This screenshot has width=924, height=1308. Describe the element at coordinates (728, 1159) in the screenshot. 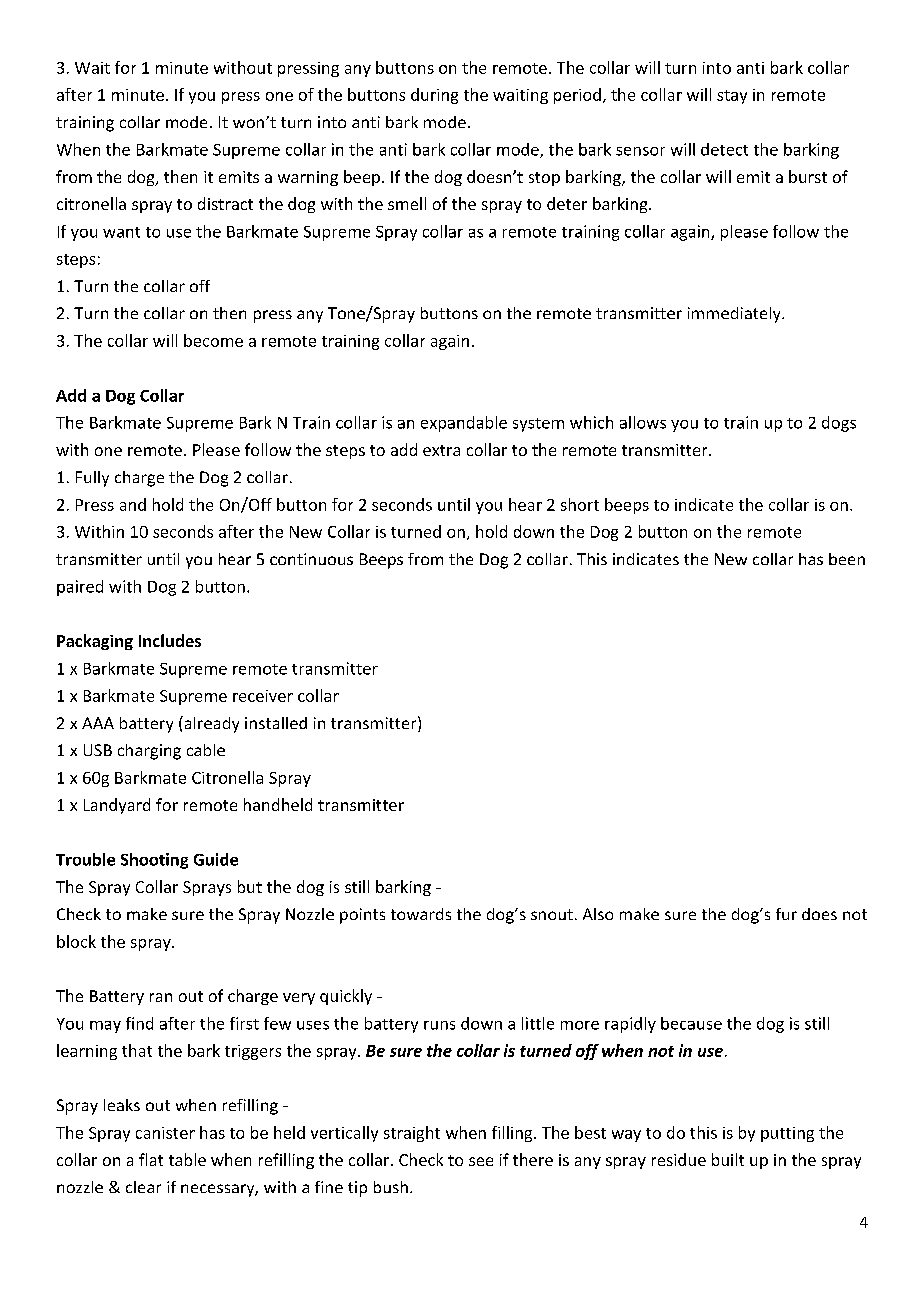

I see `built` at that location.
